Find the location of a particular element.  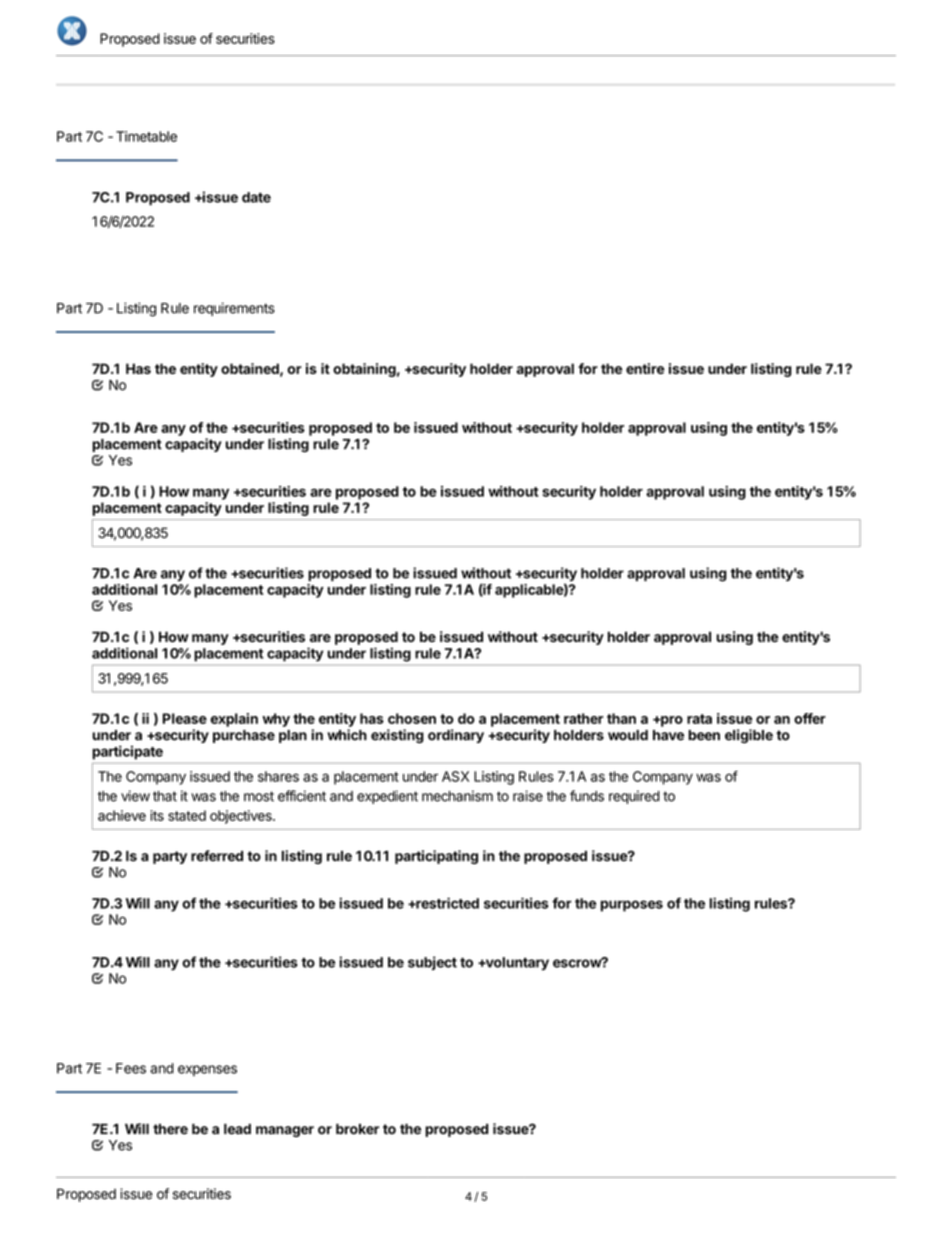

Please is located at coordinates (185, 718).
